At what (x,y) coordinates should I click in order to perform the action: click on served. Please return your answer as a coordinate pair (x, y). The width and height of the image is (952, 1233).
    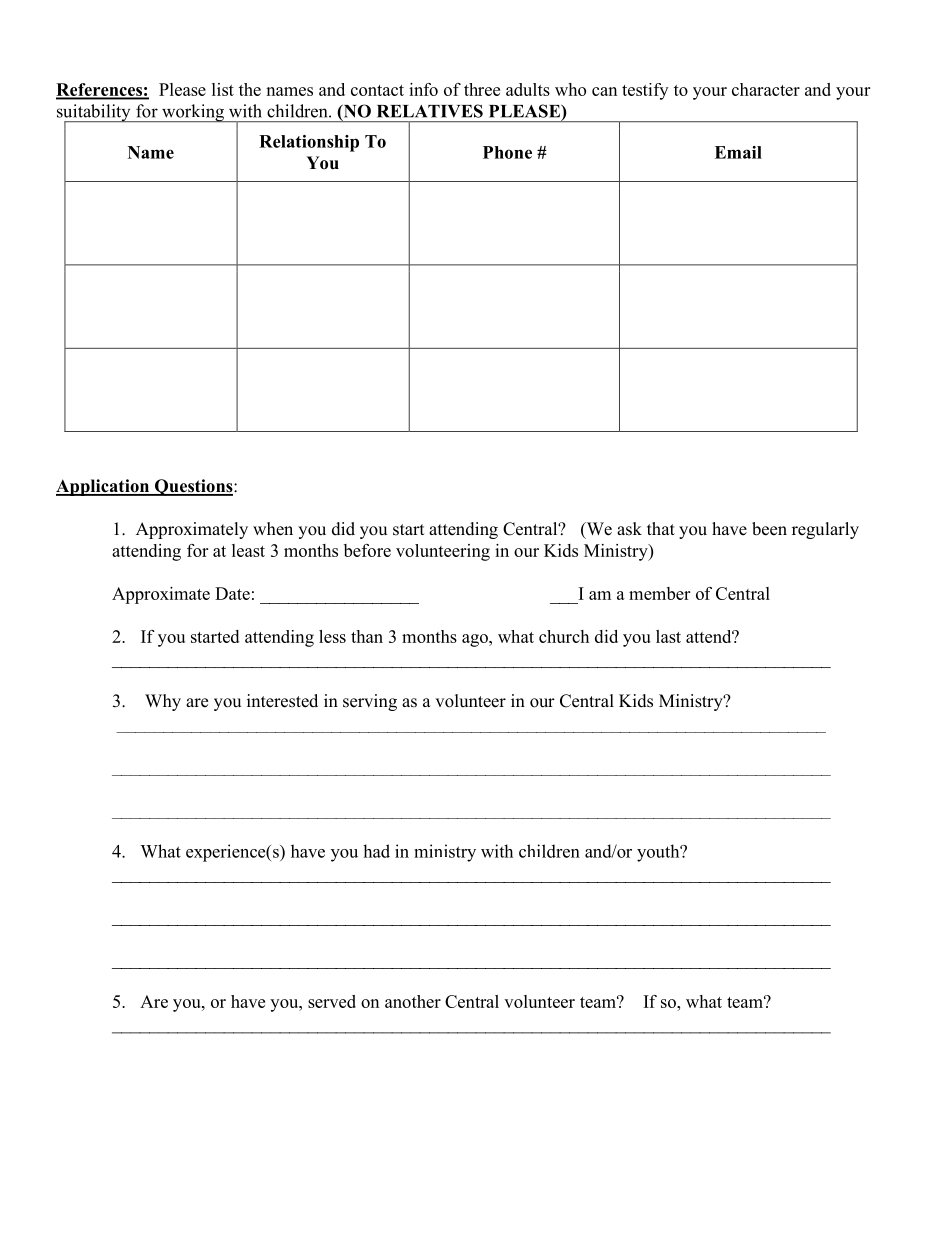
    Looking at the image, I should click on (332, 1001).
